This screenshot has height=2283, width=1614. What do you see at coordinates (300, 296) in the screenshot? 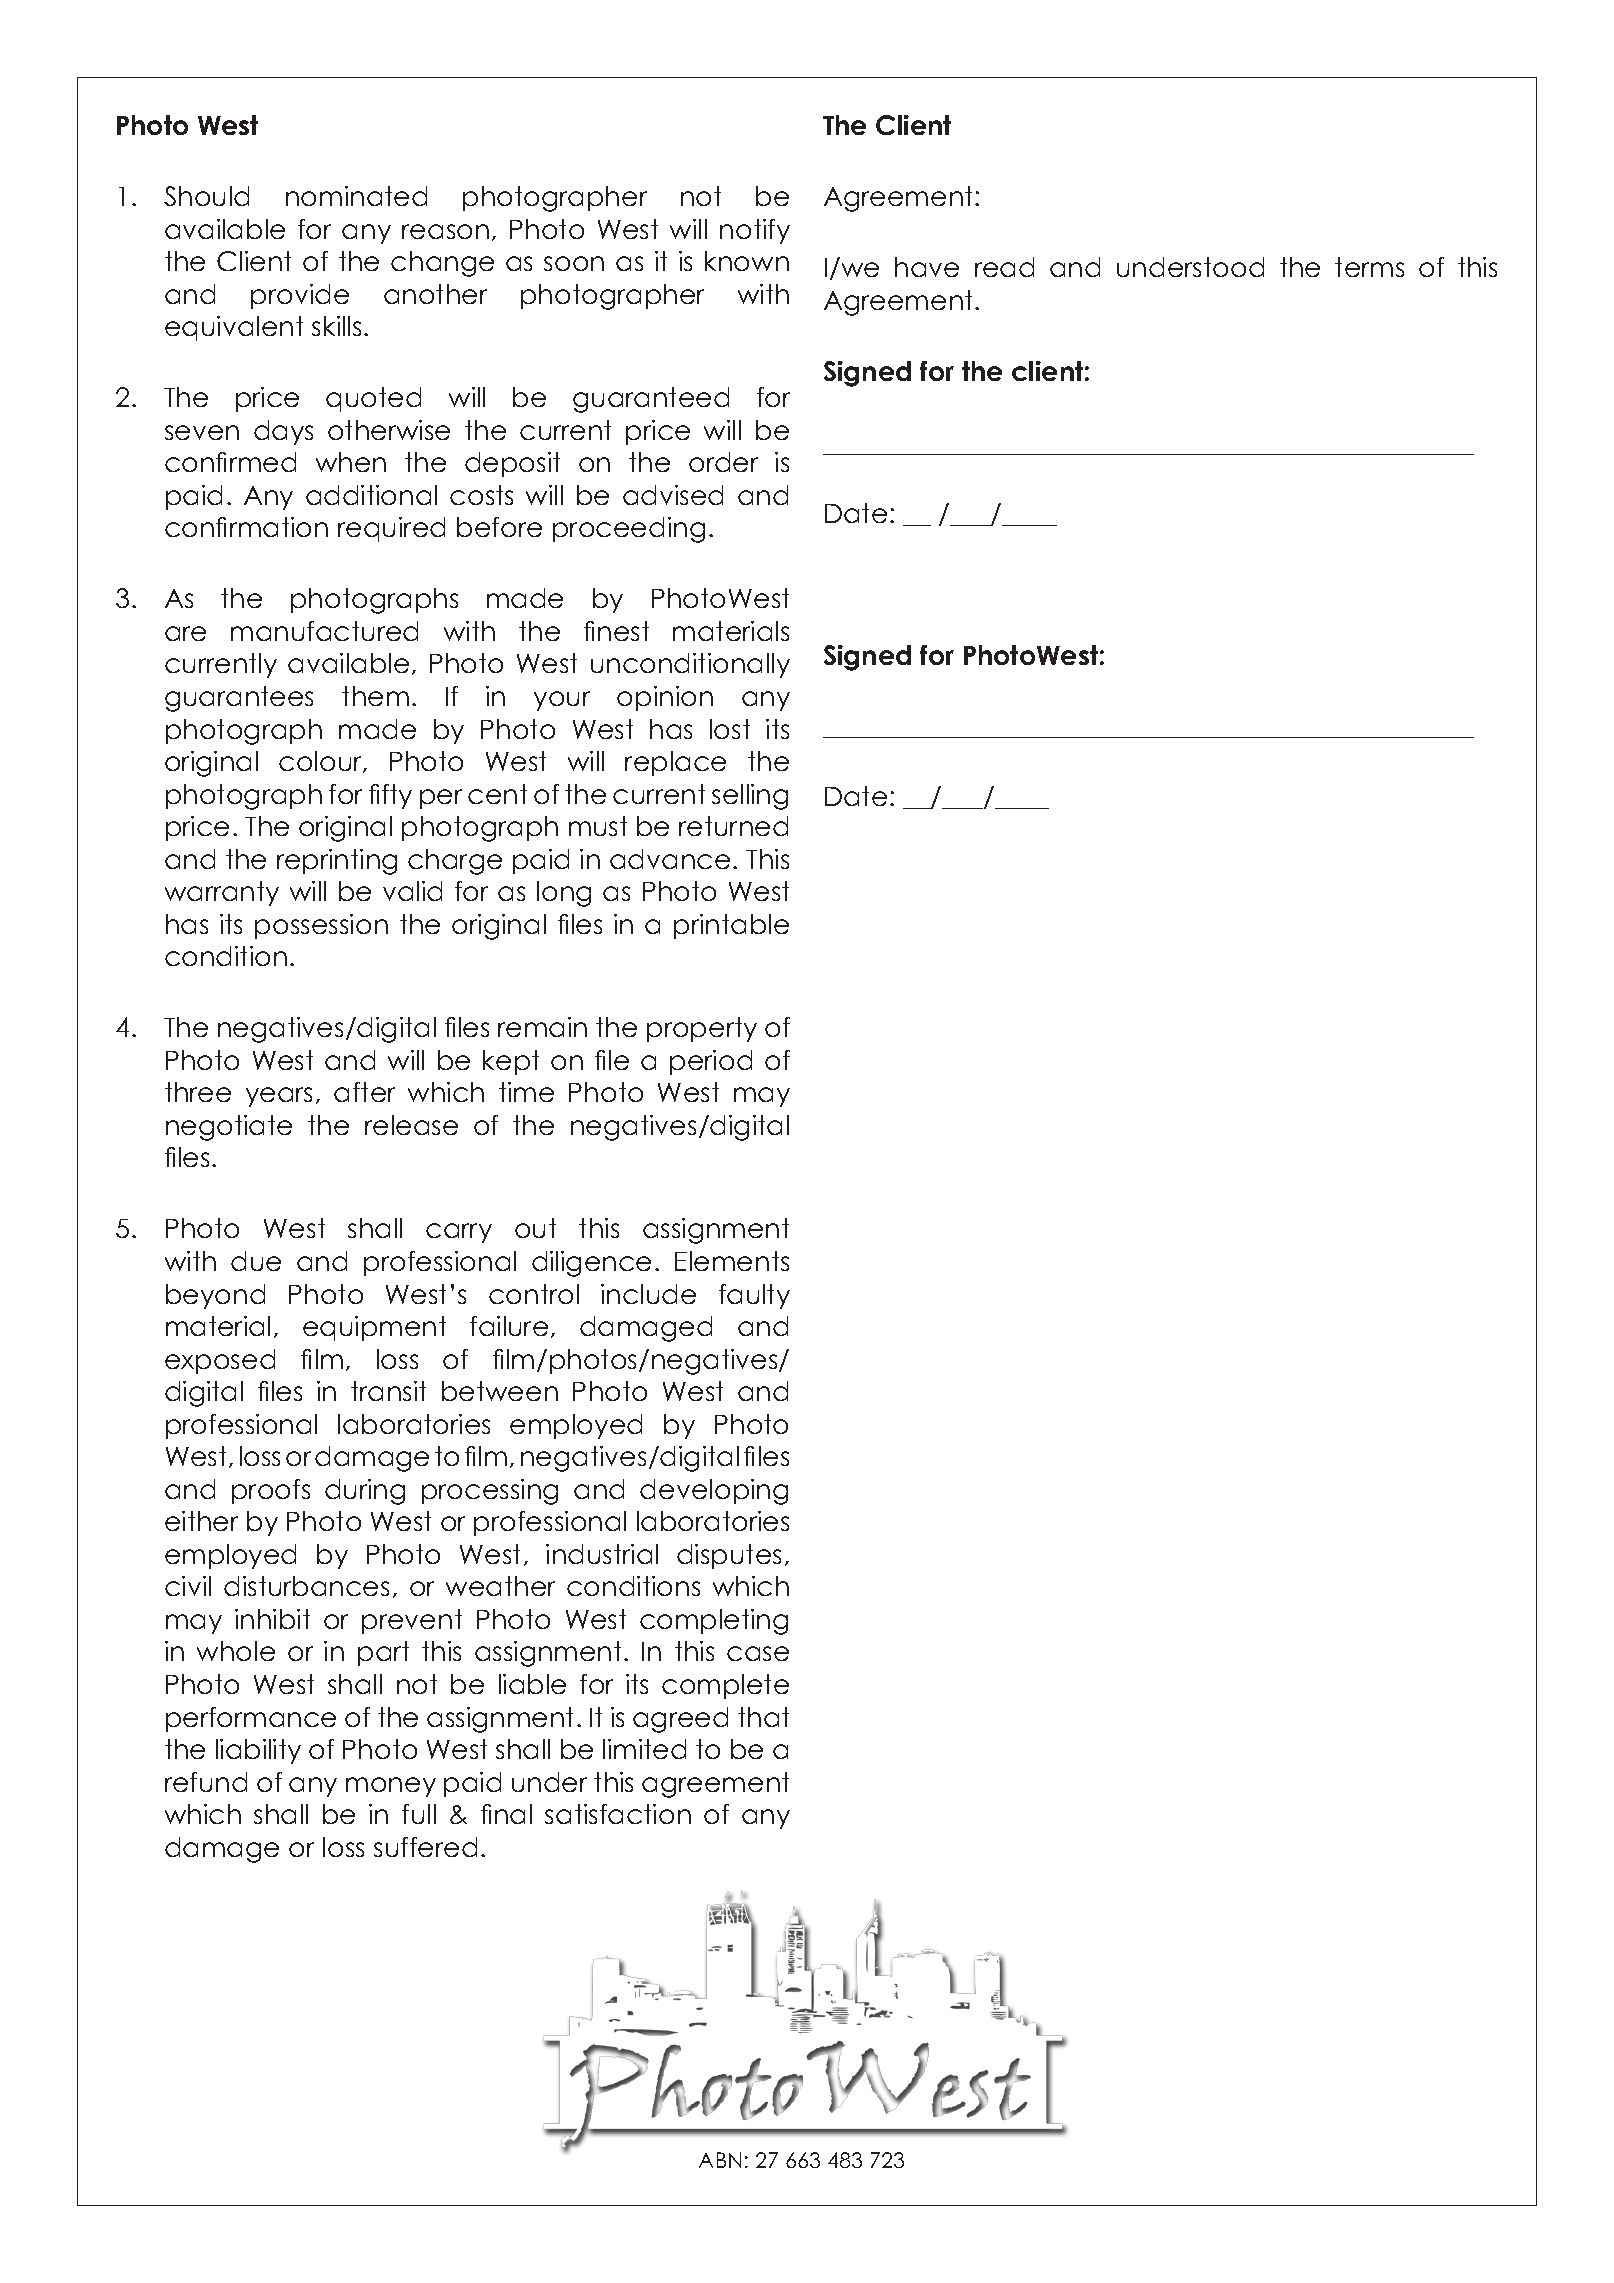
I see `provide` at bounding box center [300, 296].
